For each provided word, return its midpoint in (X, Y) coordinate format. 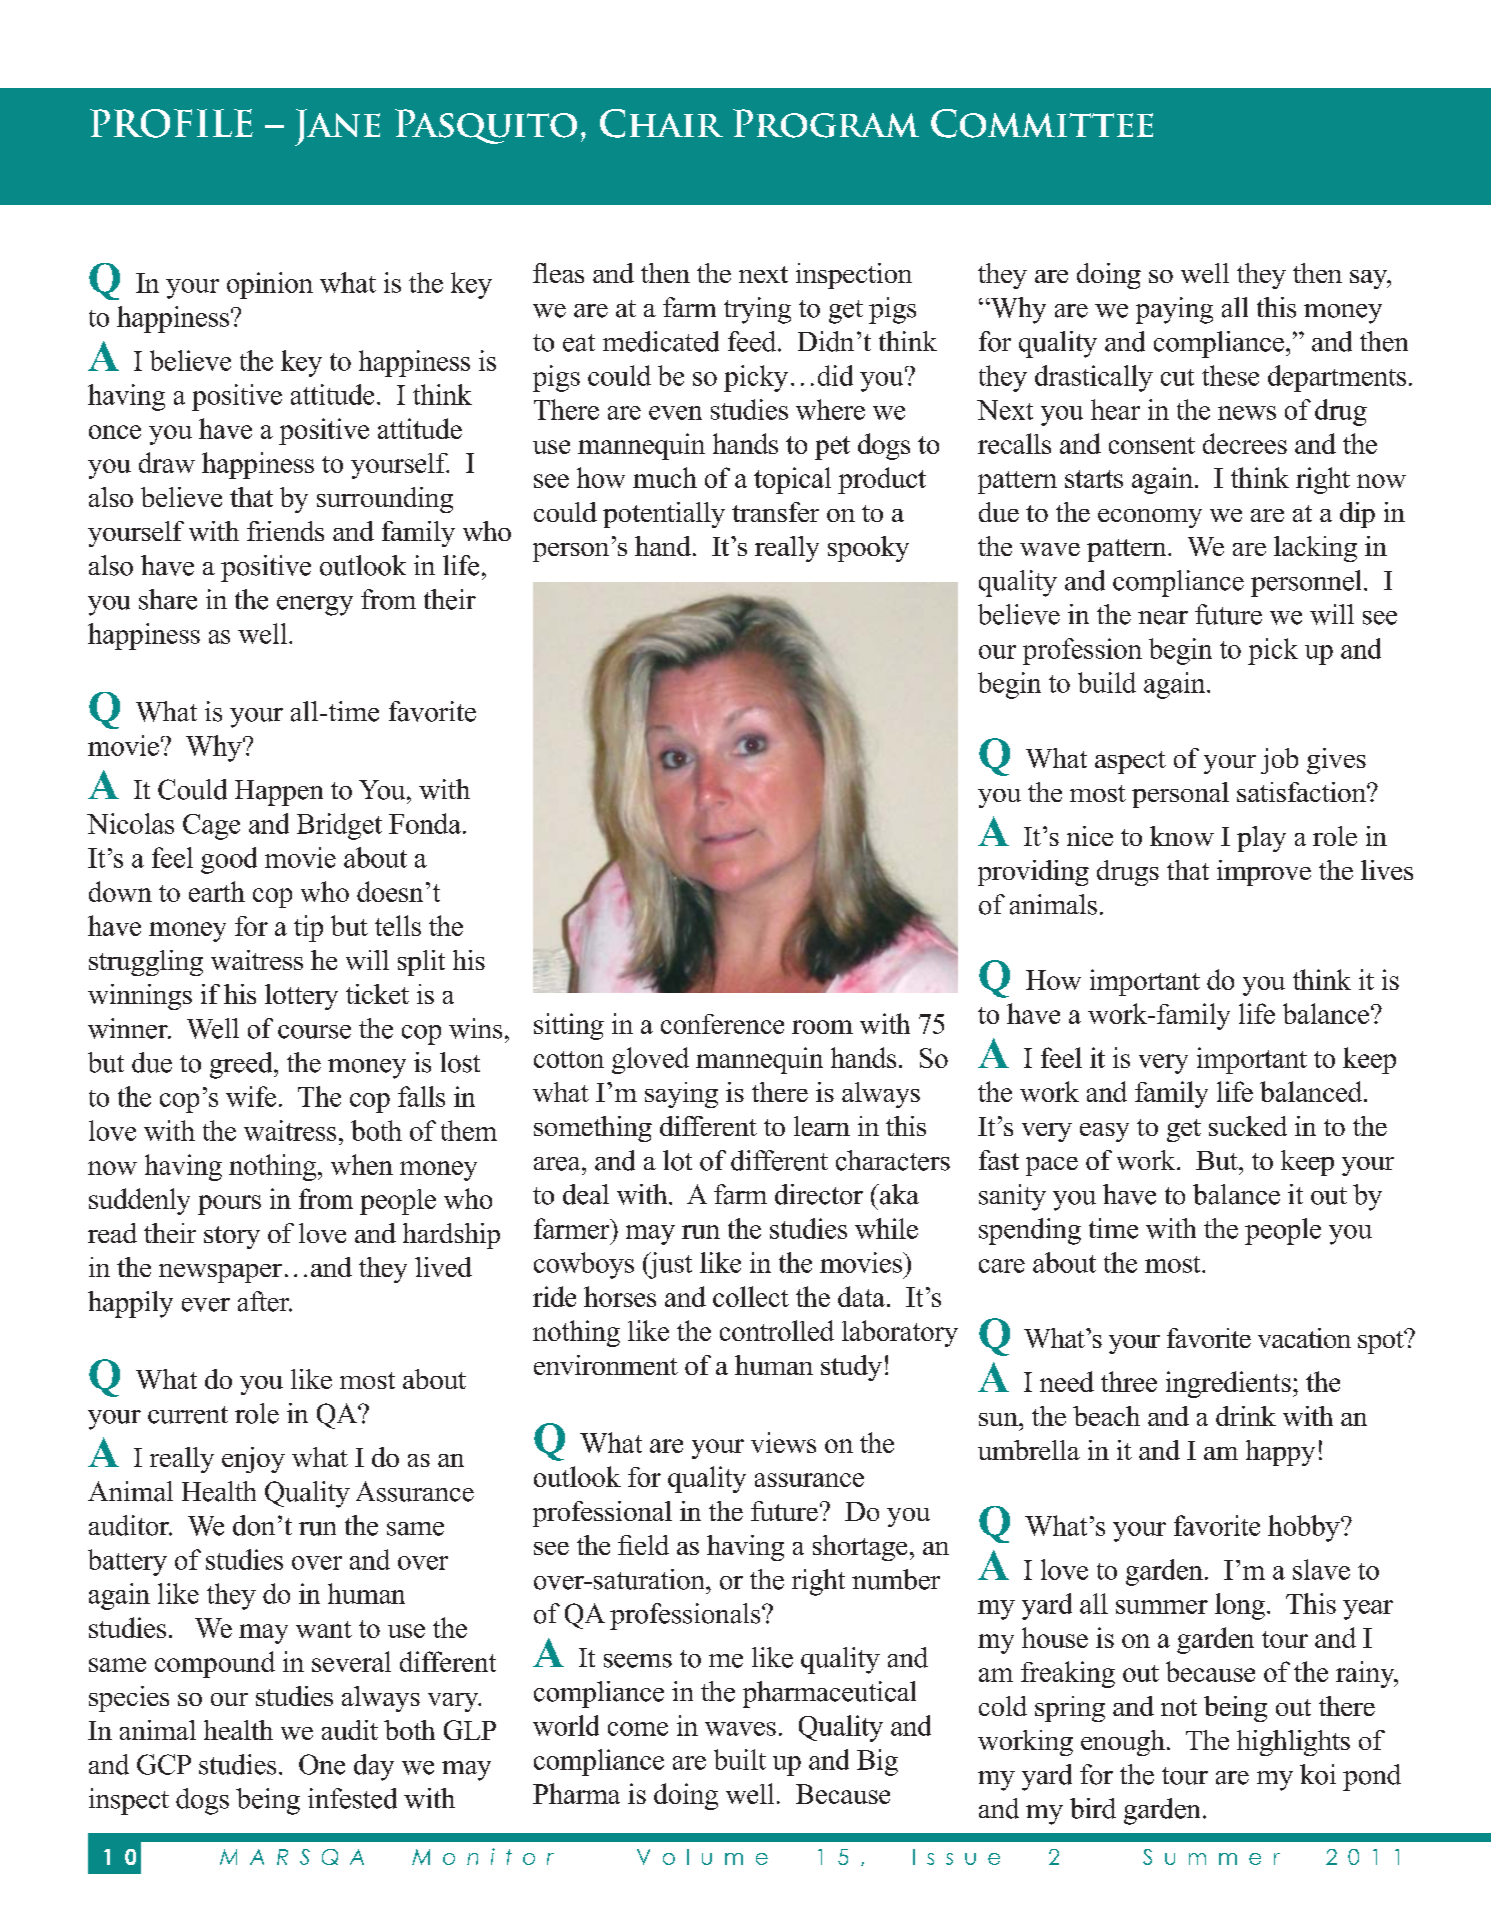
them (469, 1130)
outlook (363, 565)
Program (826, 123)
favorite (432, 711)
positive (266, 568)
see (1380, 618)
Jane (337, 127)
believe (1019, 614)
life (461, 565)
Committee (1042, 123)
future (1228, 614)
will (1332, 614)
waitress (290, 1130)
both (376, 1130)
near (1163, 618)
